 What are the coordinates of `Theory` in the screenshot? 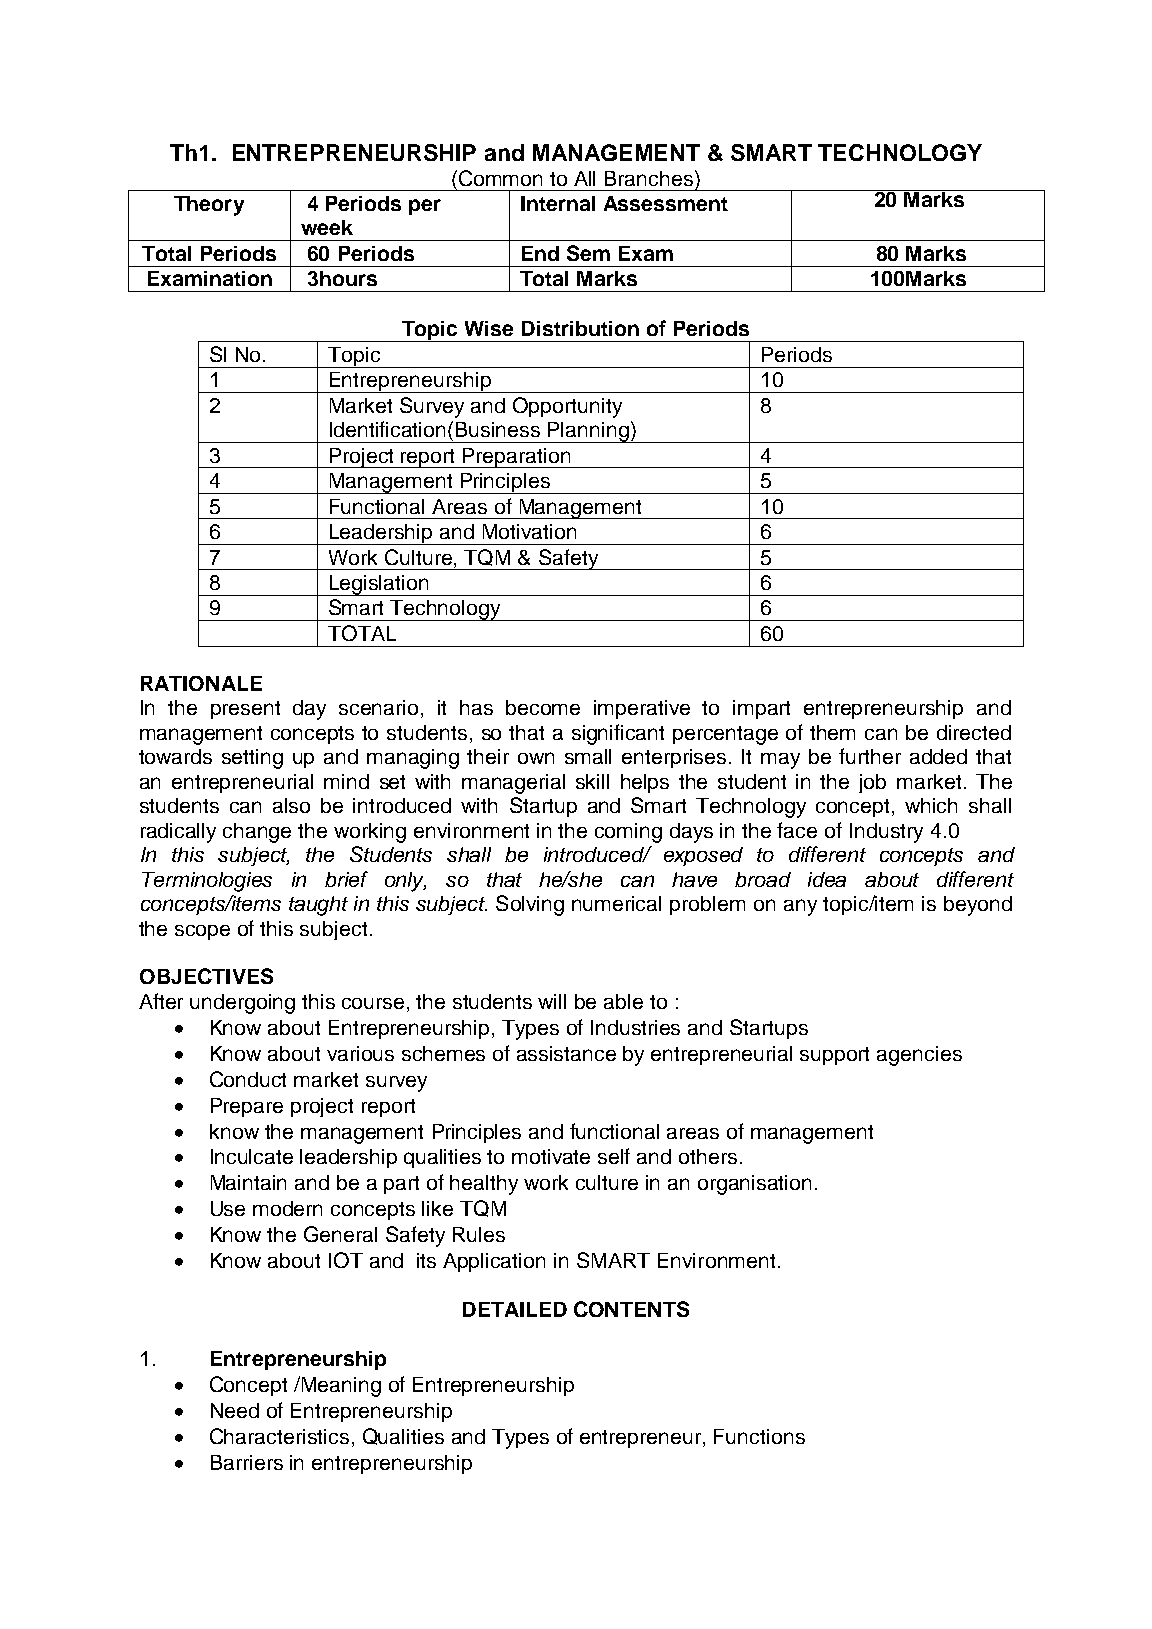 It's located at (209, 206).
